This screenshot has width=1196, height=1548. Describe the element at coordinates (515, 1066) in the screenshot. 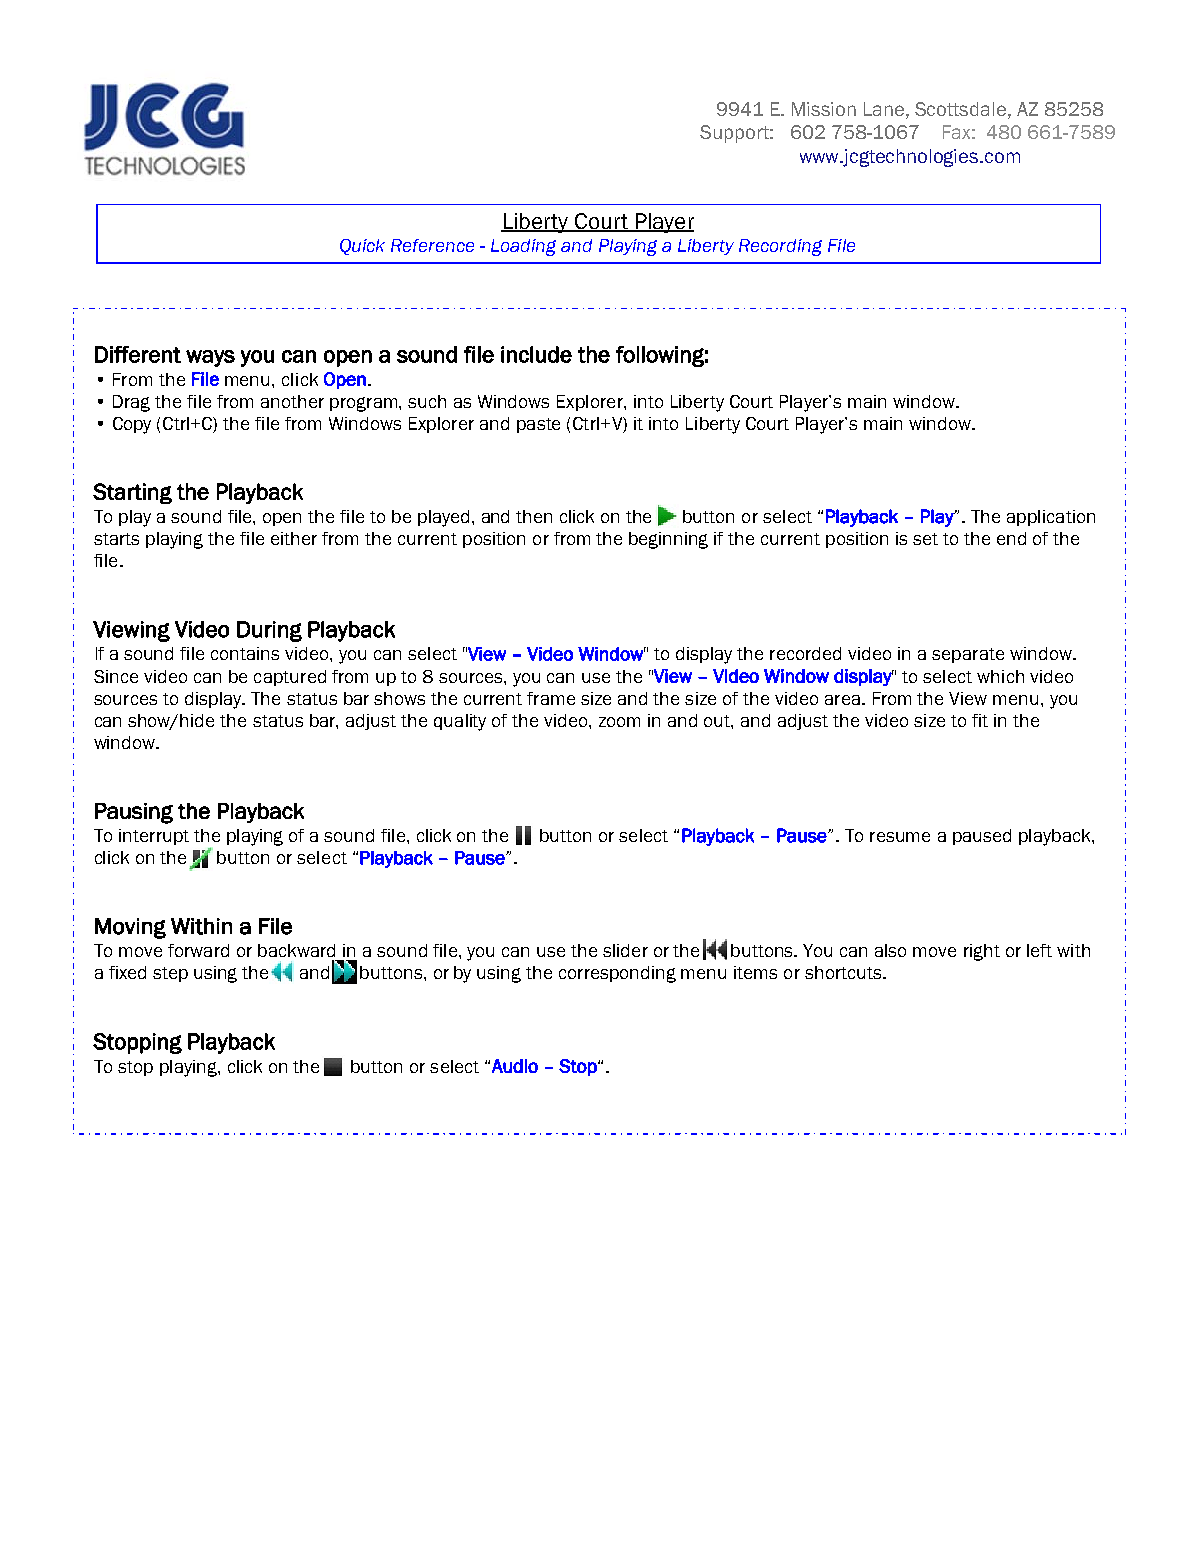

I see `Audio` at that location.
